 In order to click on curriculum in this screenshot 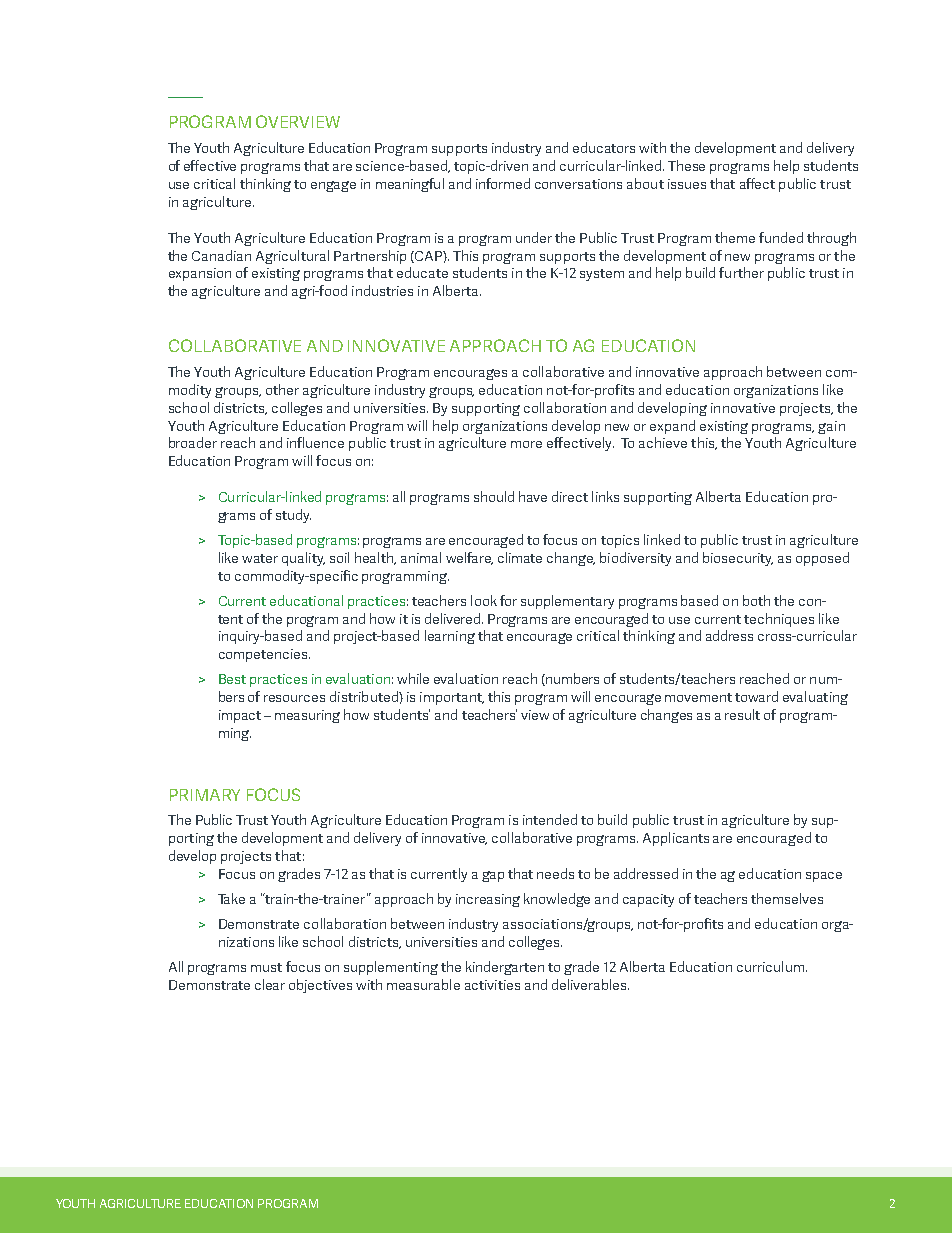, I will do `click(770, 966)`.
